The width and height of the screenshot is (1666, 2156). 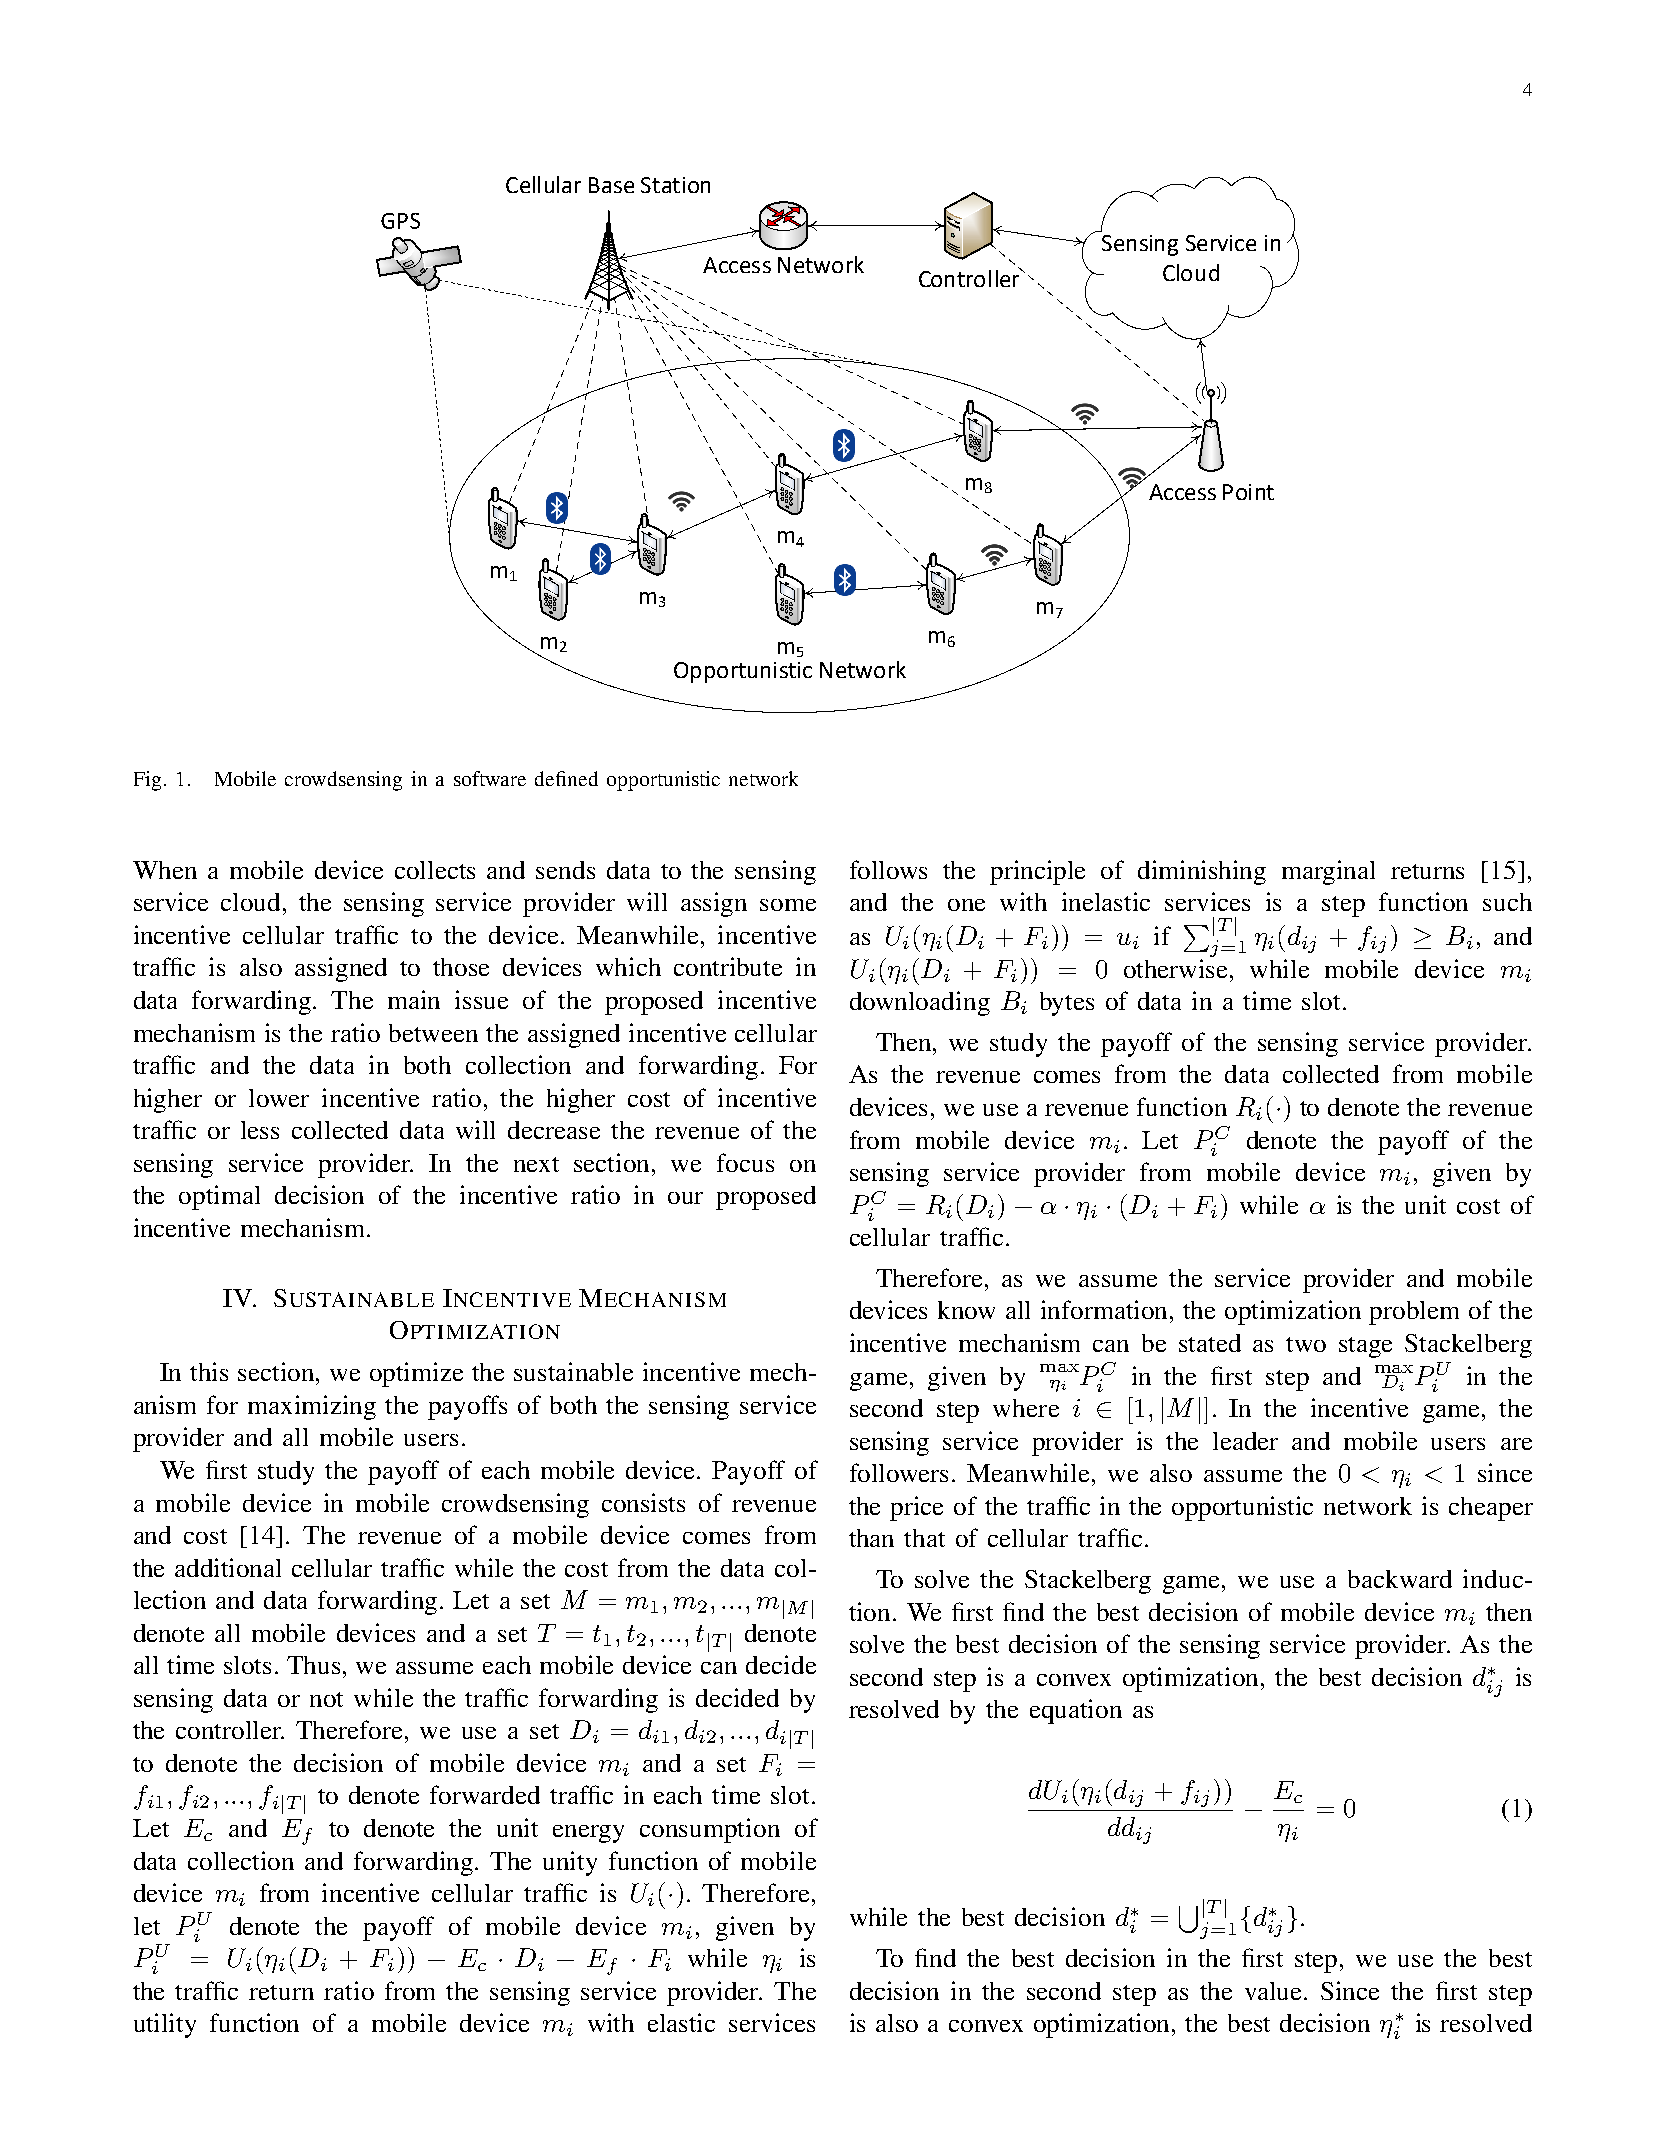 What do you see at coordinates (966, 1310) in the screenshot?
I see `know` at bounding box center [966, 1310].
